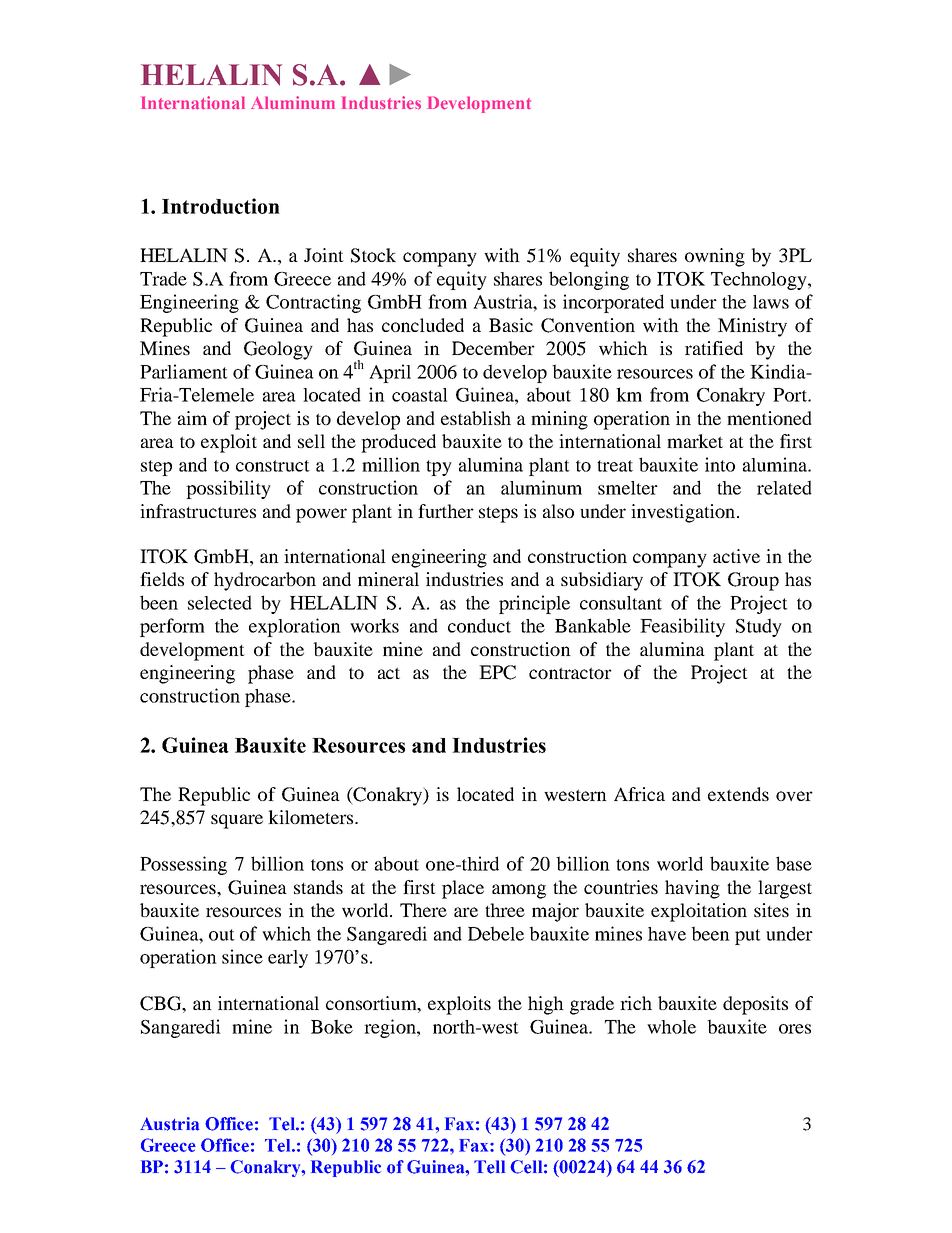 The image size is (952, 1233). I want to click on place, so click(463, 889).
